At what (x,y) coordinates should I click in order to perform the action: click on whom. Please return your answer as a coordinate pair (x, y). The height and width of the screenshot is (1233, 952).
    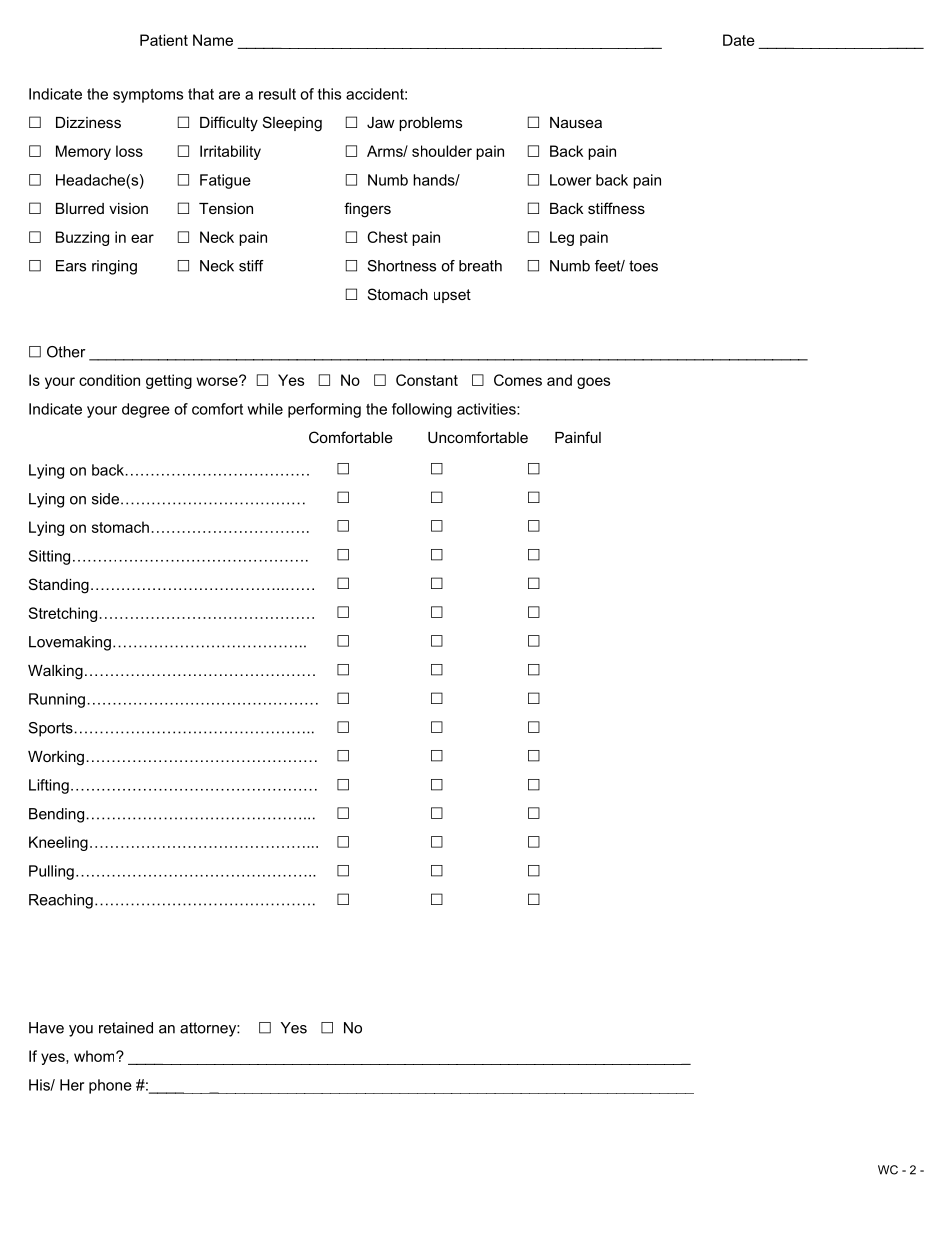
    Looking at the image, I should click on (95, 1056).
